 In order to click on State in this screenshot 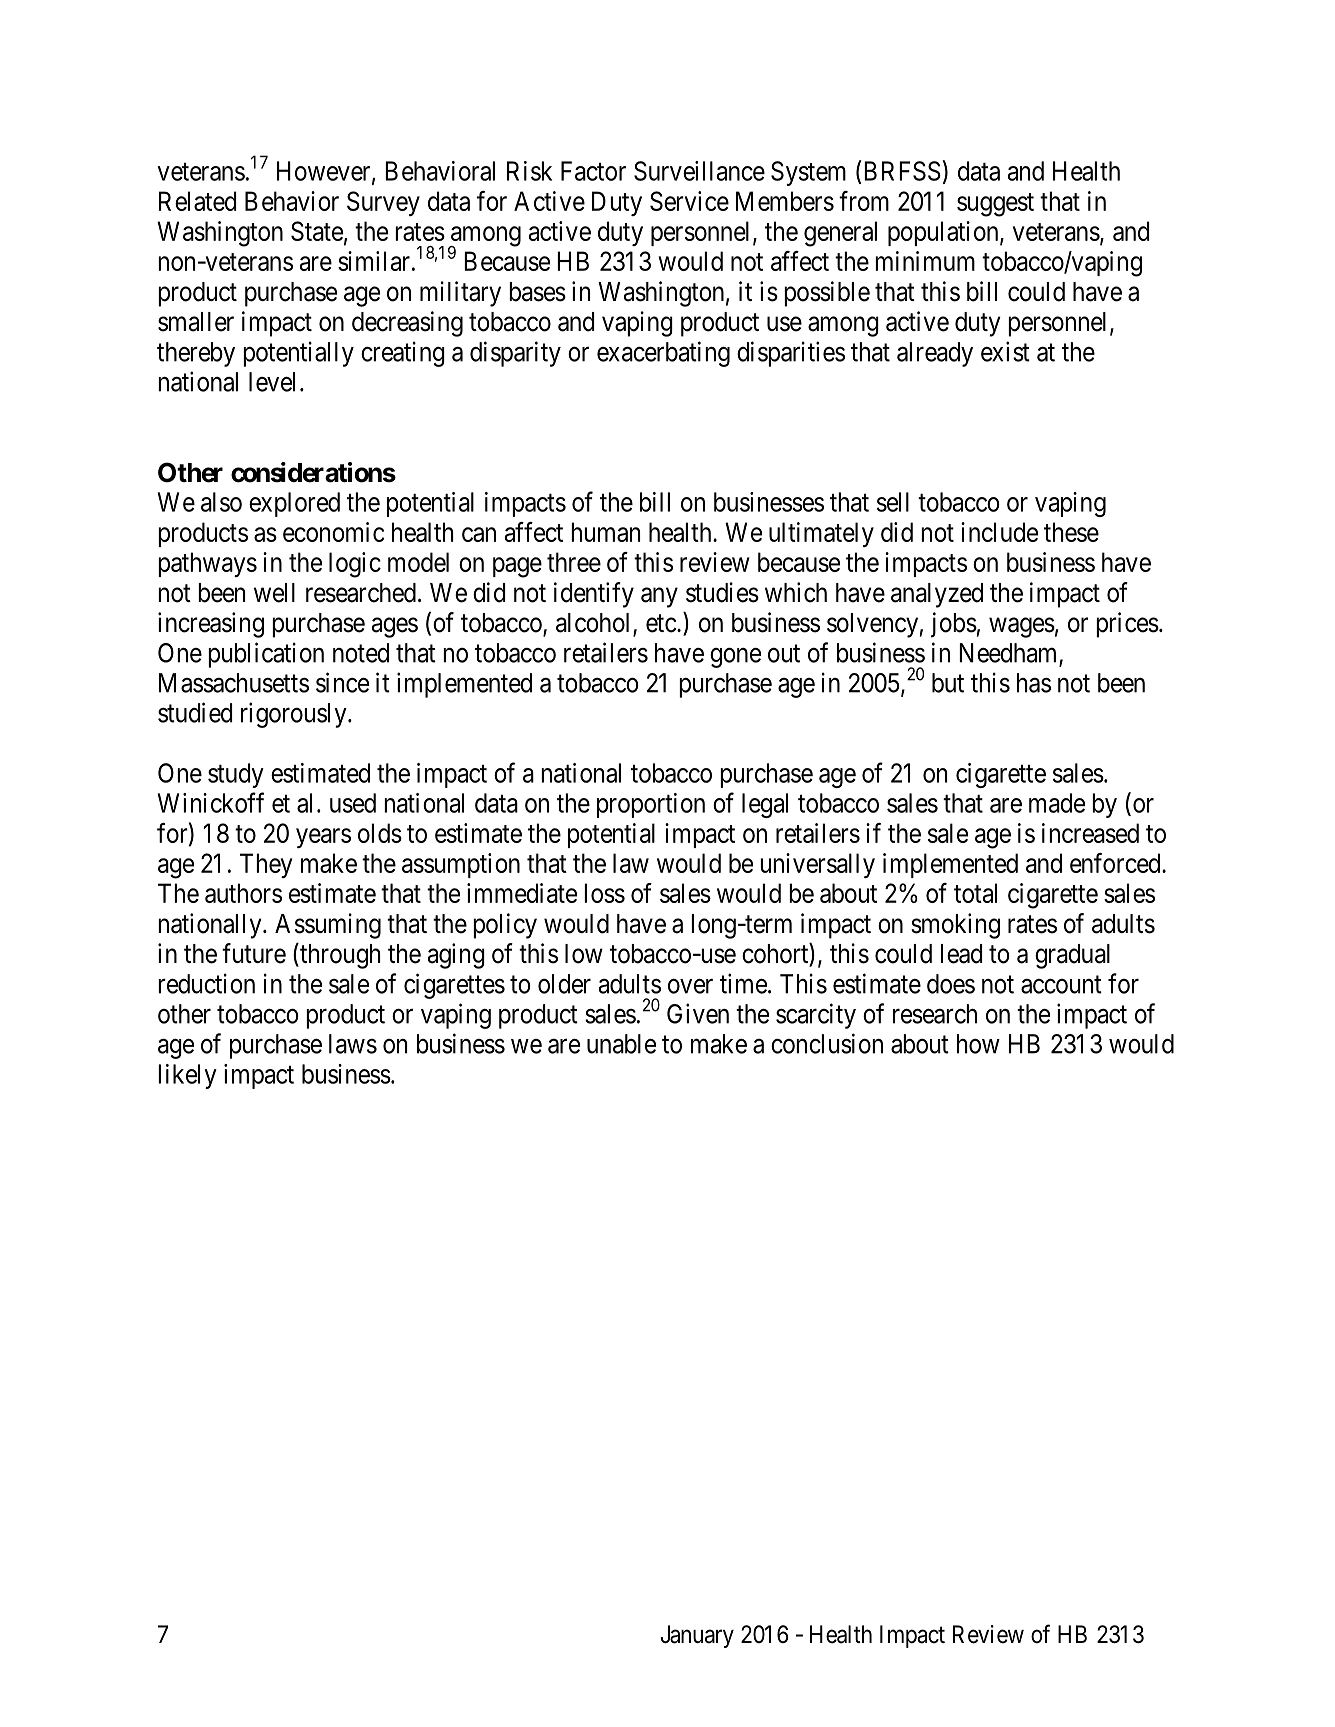, I will do `click(317, 231)`.
